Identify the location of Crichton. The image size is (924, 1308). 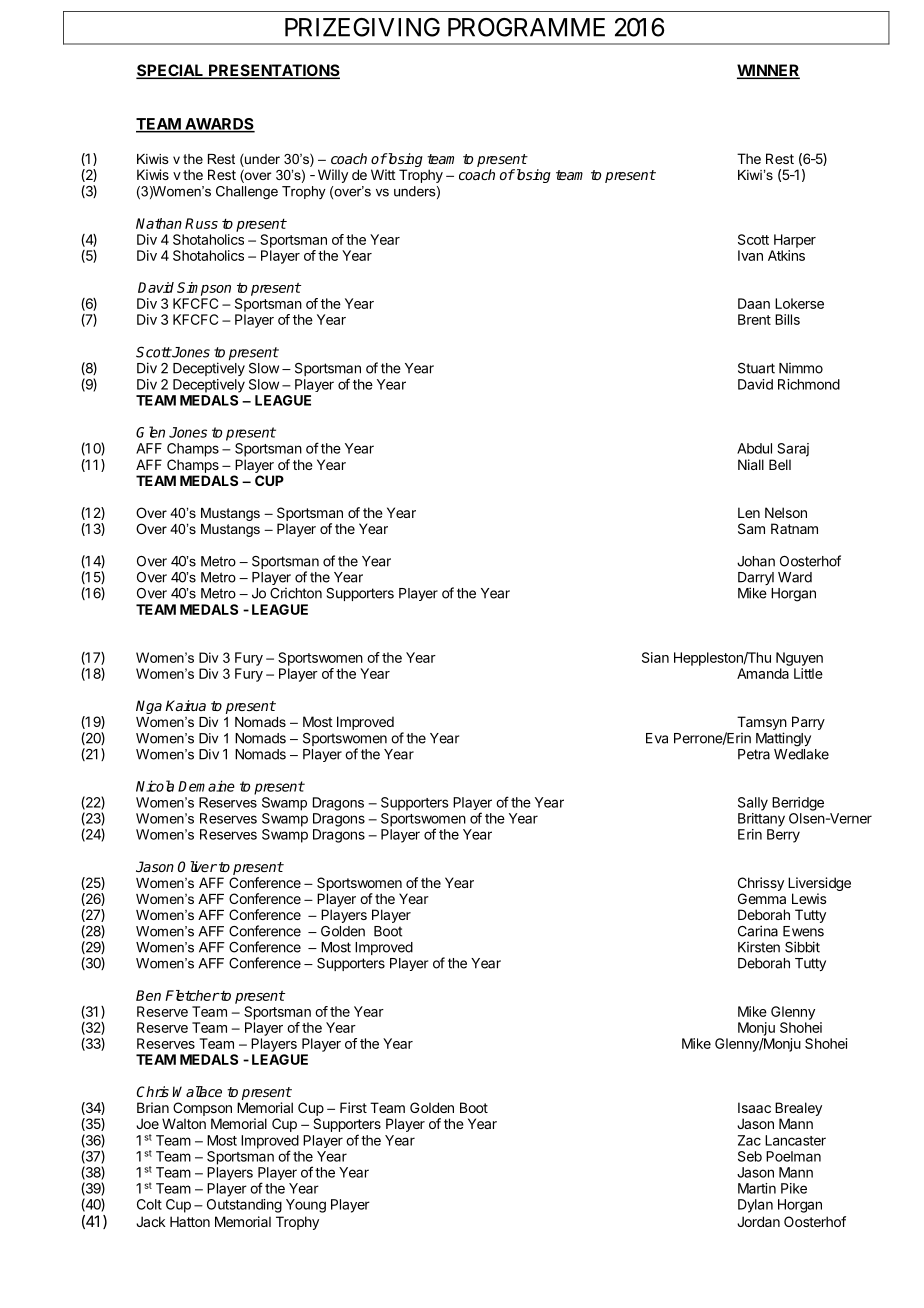
(296, 593).
